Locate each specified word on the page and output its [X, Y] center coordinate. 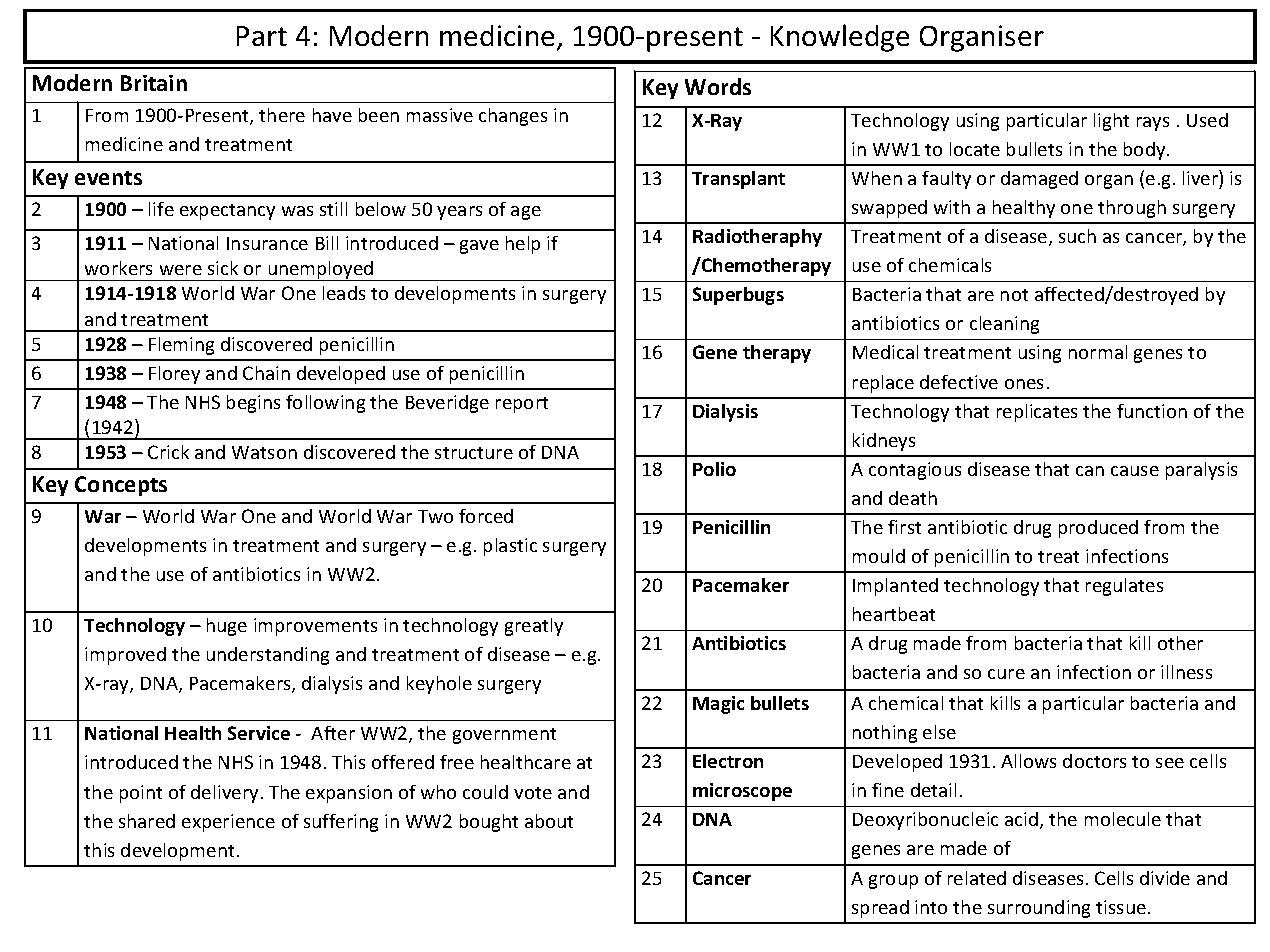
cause [1135, 471]
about [549, 821]
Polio [714, 469]
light [1111, 122]
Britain [154, 83]
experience [228, 823]
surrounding [1039, 909]
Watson [264, 452]
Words [718, 86]
